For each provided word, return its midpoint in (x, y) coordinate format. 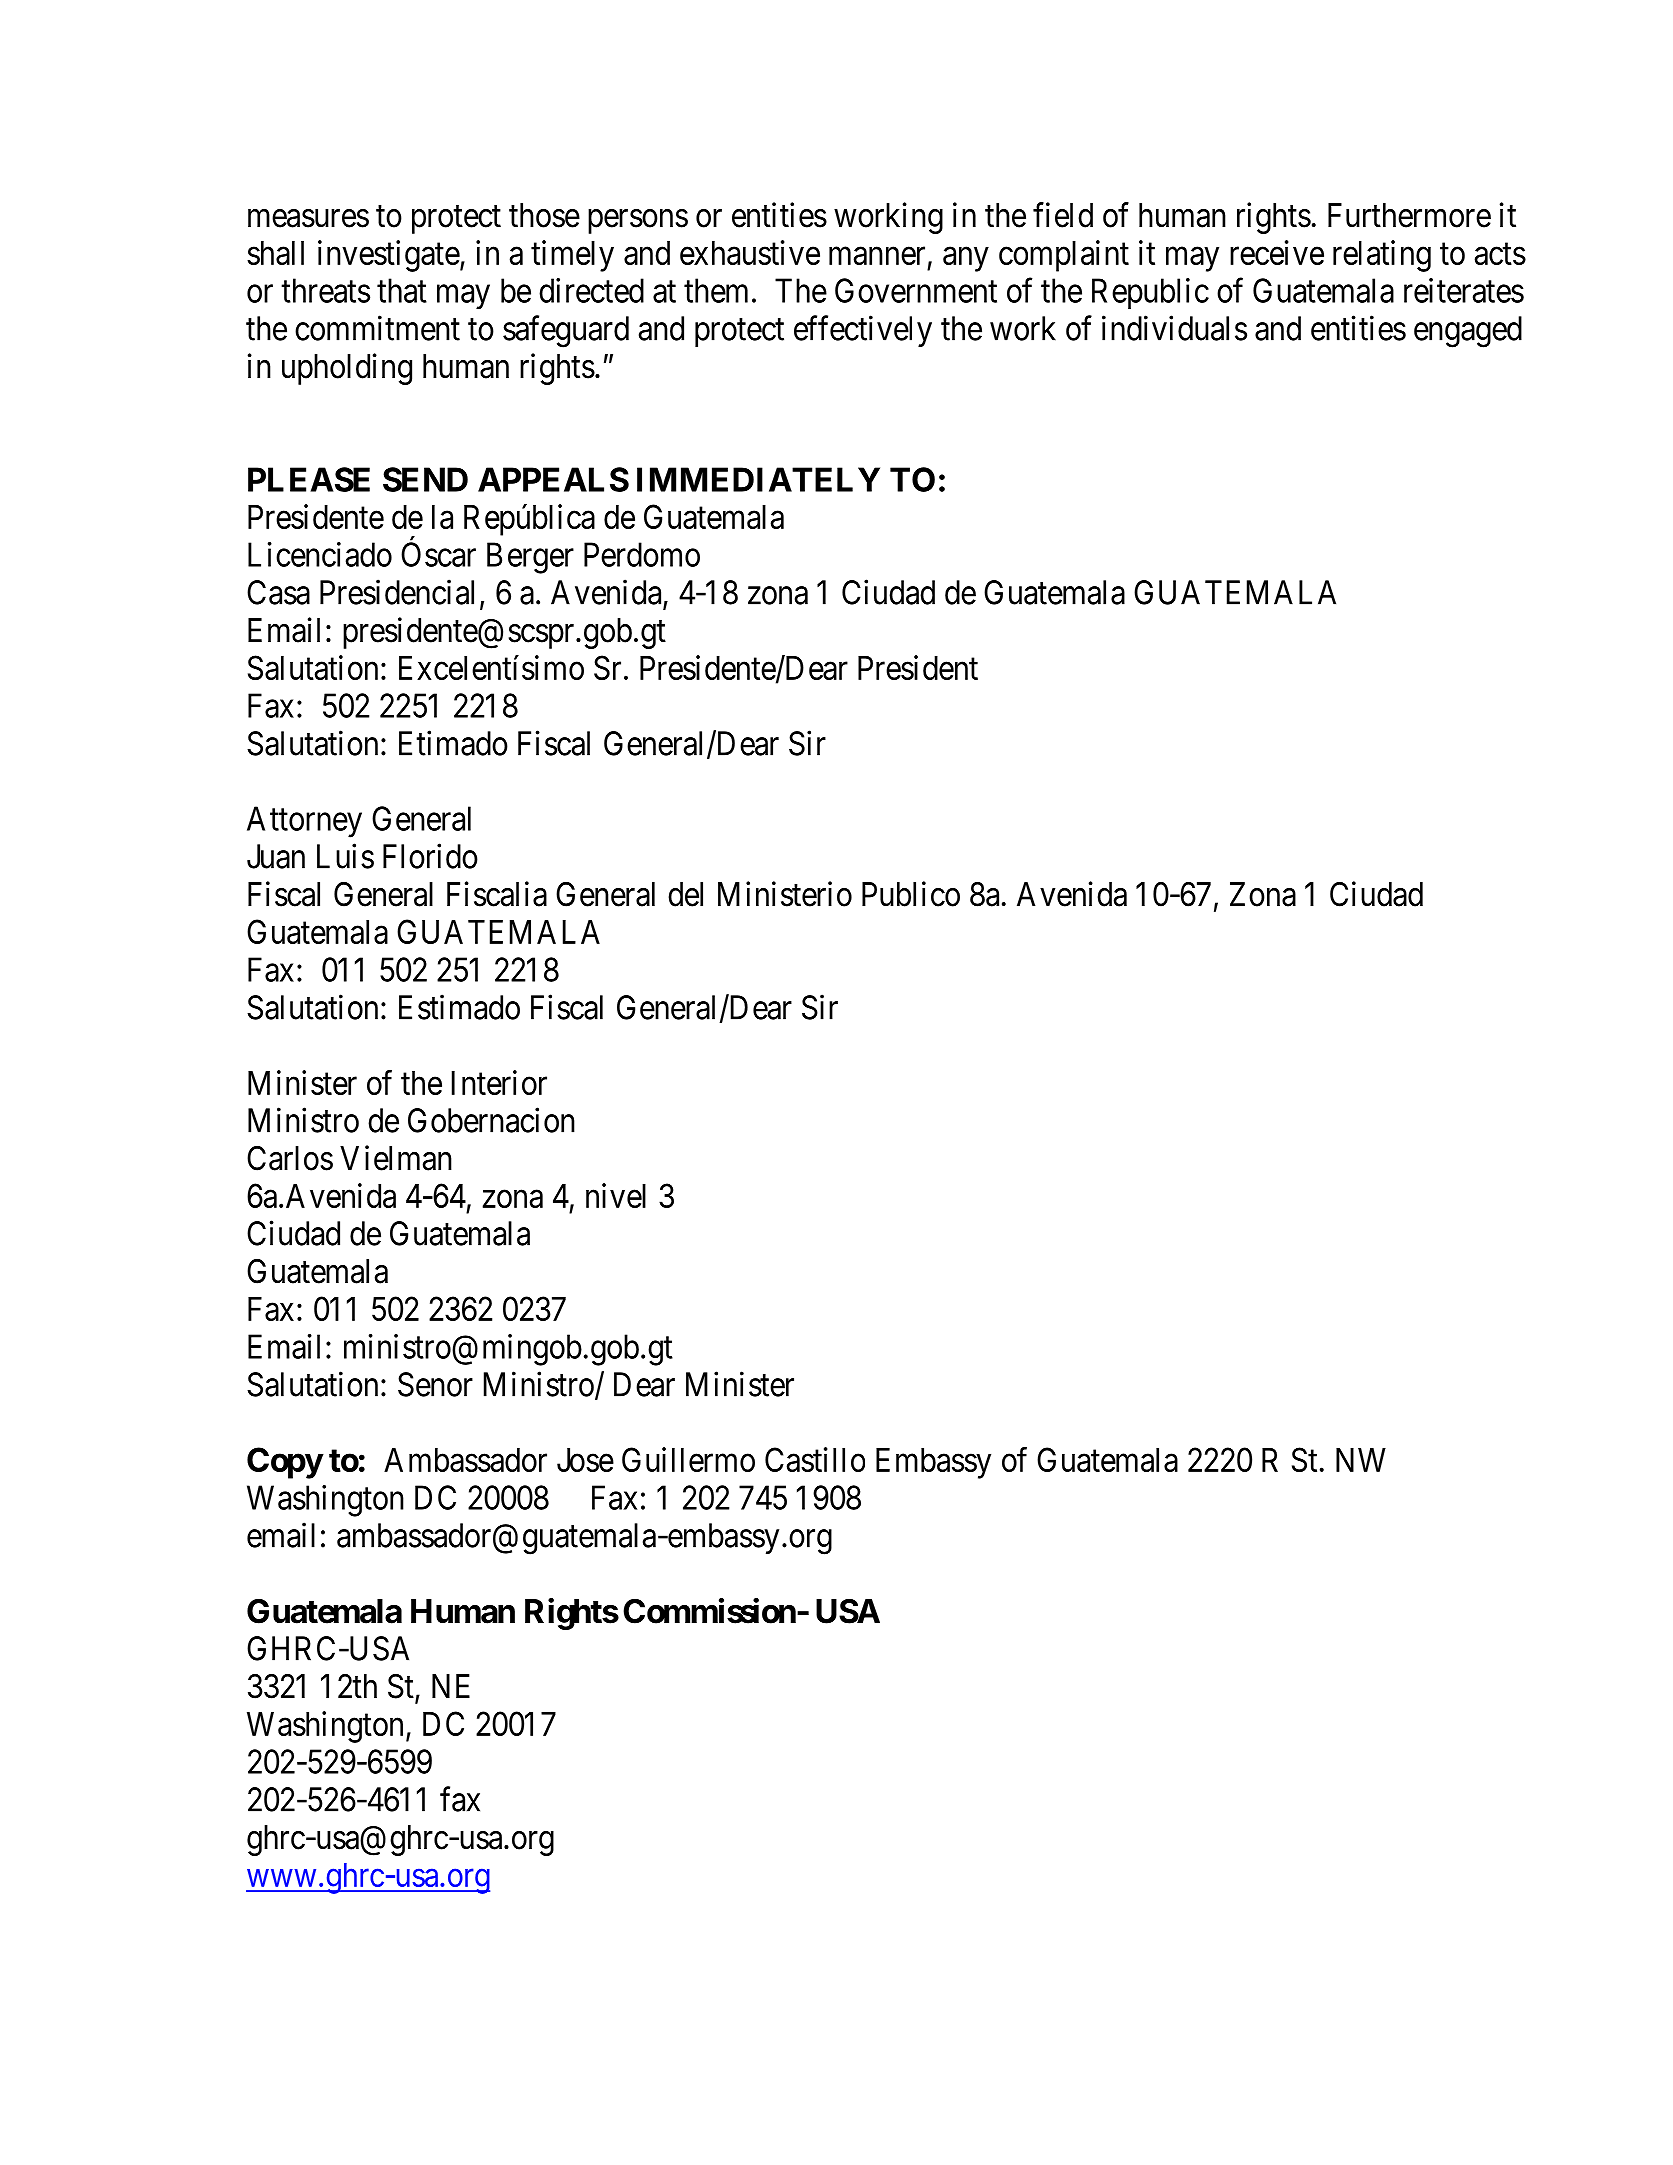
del (685, 894)
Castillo (815, 1459)
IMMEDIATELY (758, 479)
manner (877, 256)
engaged (1468, 332)
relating (1382, 256)
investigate (389, 256)
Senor (435, 1384)
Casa (278, 592)
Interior (499, 1082)
